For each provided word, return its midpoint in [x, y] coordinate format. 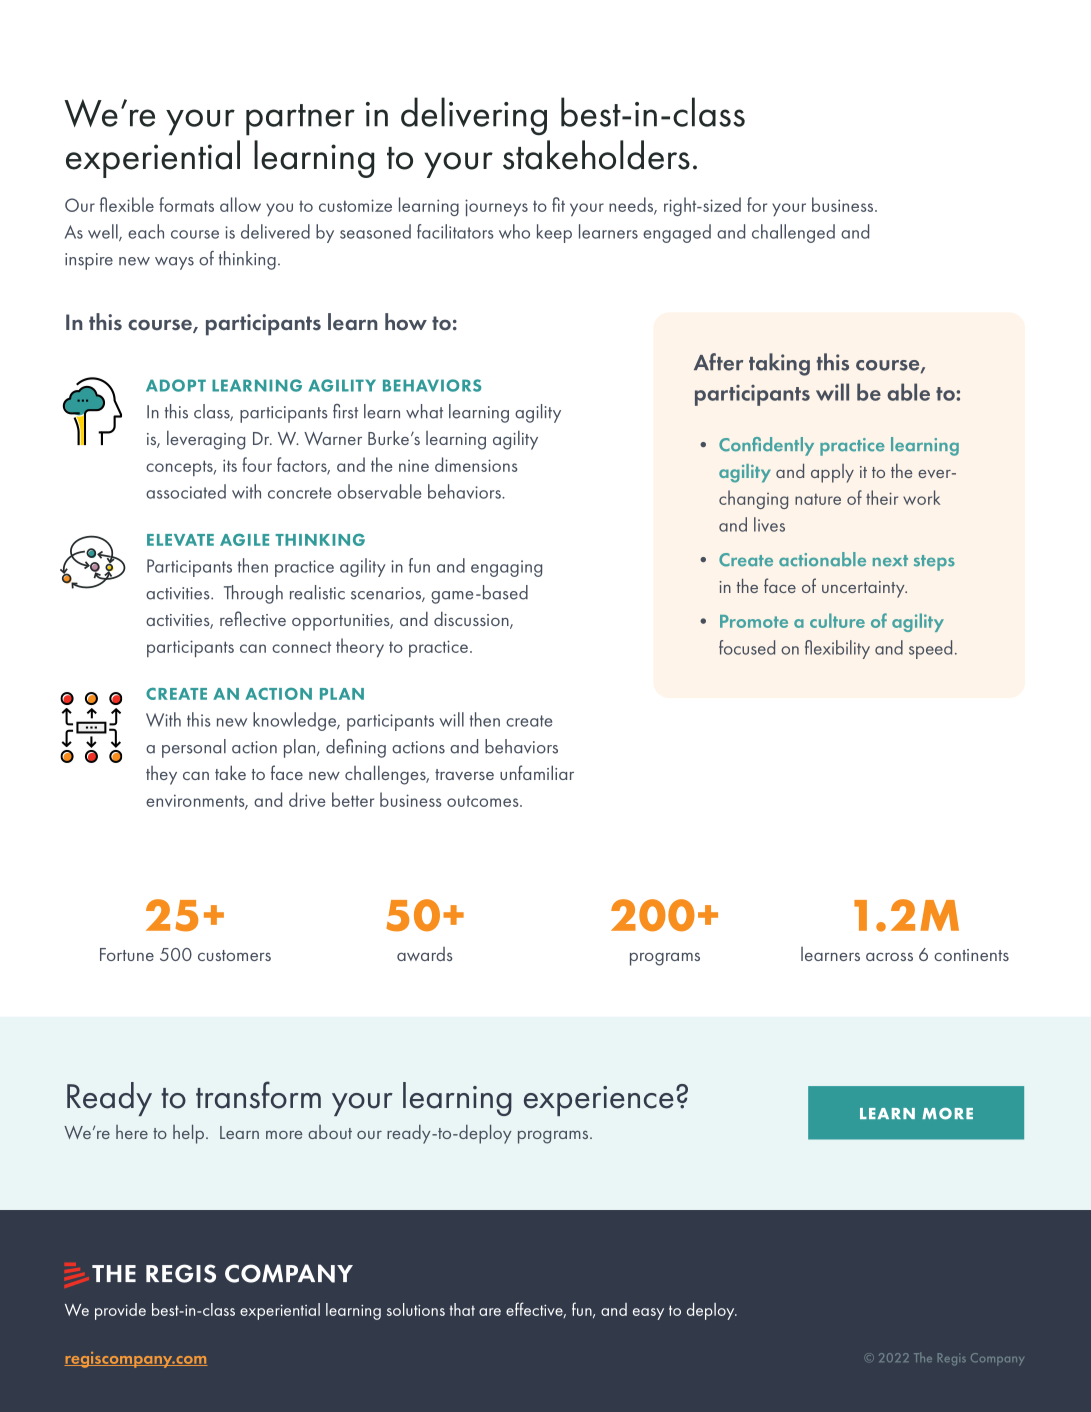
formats [186, 204]
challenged [793, 233]
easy [648, 1314]
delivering [474, 116]
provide [120, 1311]
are [490, 1312]
